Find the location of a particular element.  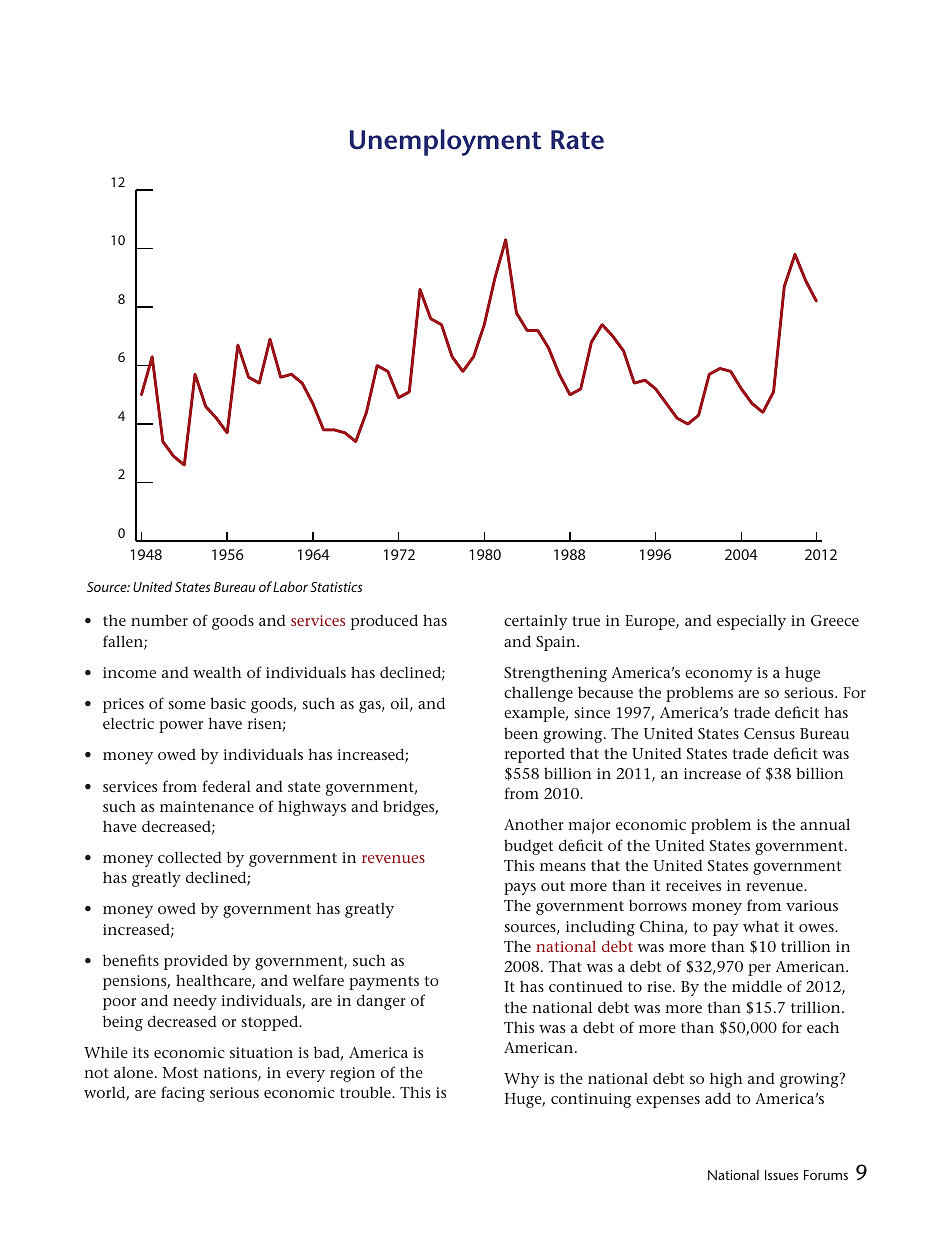

facing is located at coordinates (183, 1094).
